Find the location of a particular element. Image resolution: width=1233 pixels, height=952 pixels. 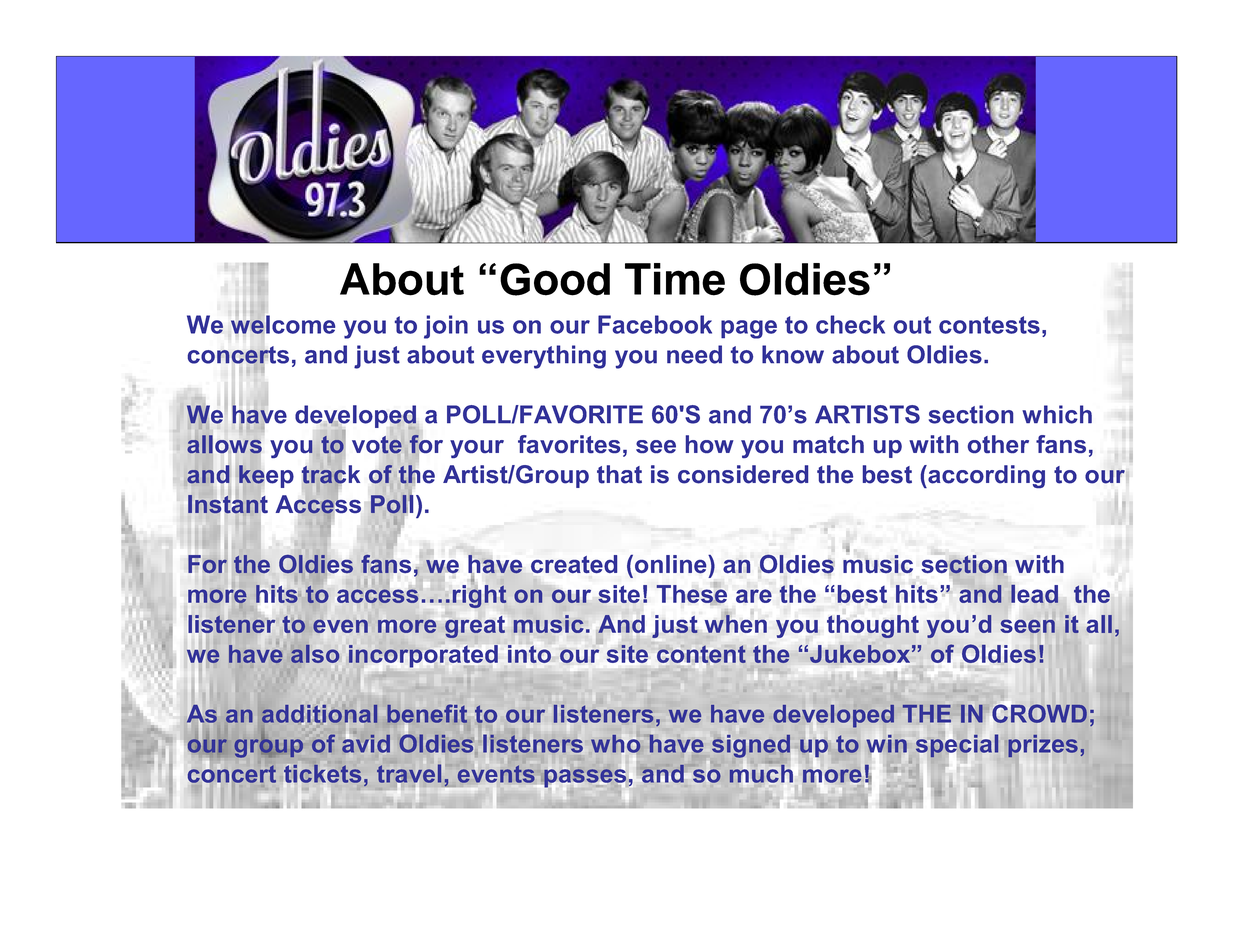

Instant is located at coordinates (228, 504).
